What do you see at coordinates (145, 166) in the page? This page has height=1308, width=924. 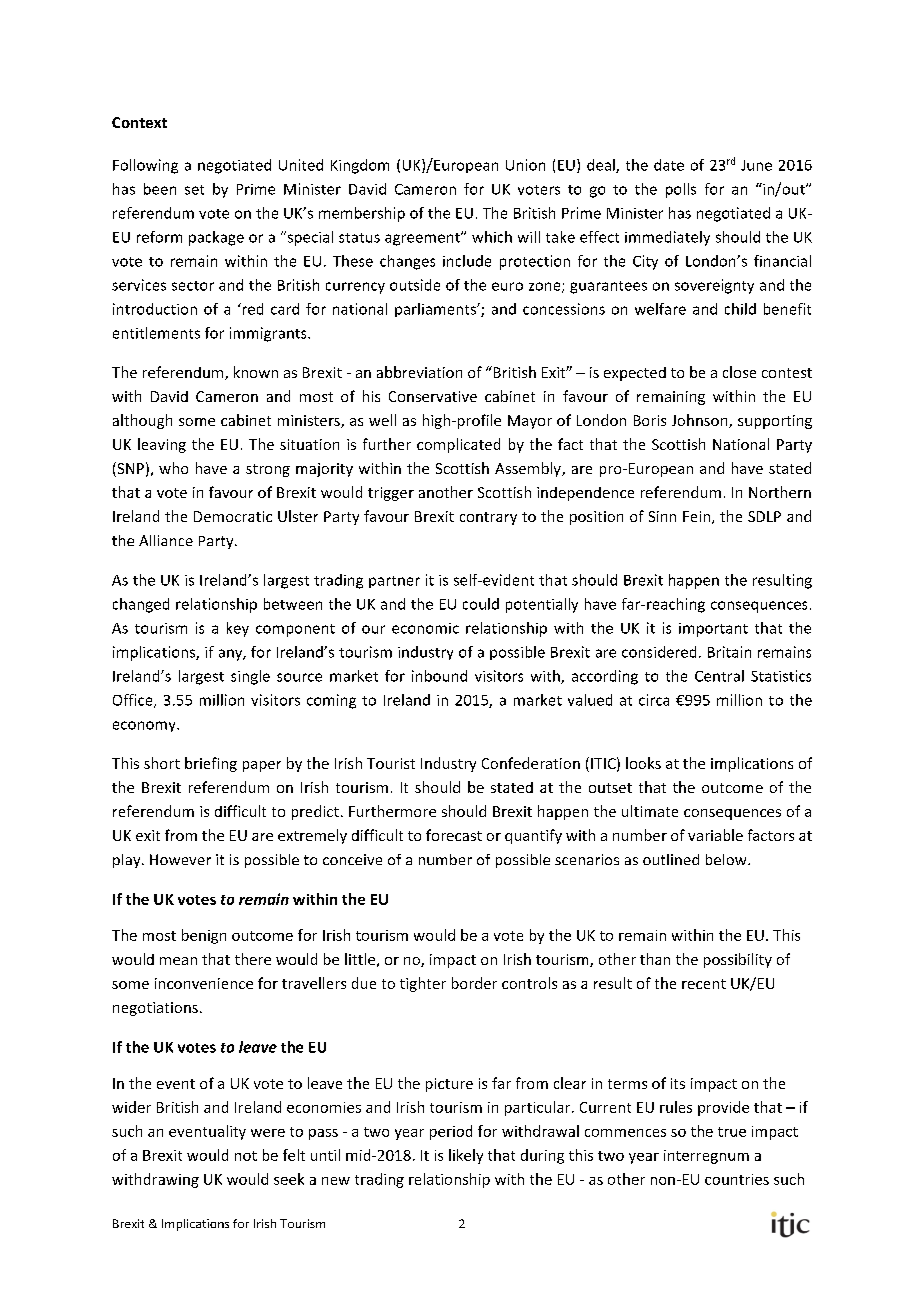 I see `Following` at bounding box center [145, 166].
